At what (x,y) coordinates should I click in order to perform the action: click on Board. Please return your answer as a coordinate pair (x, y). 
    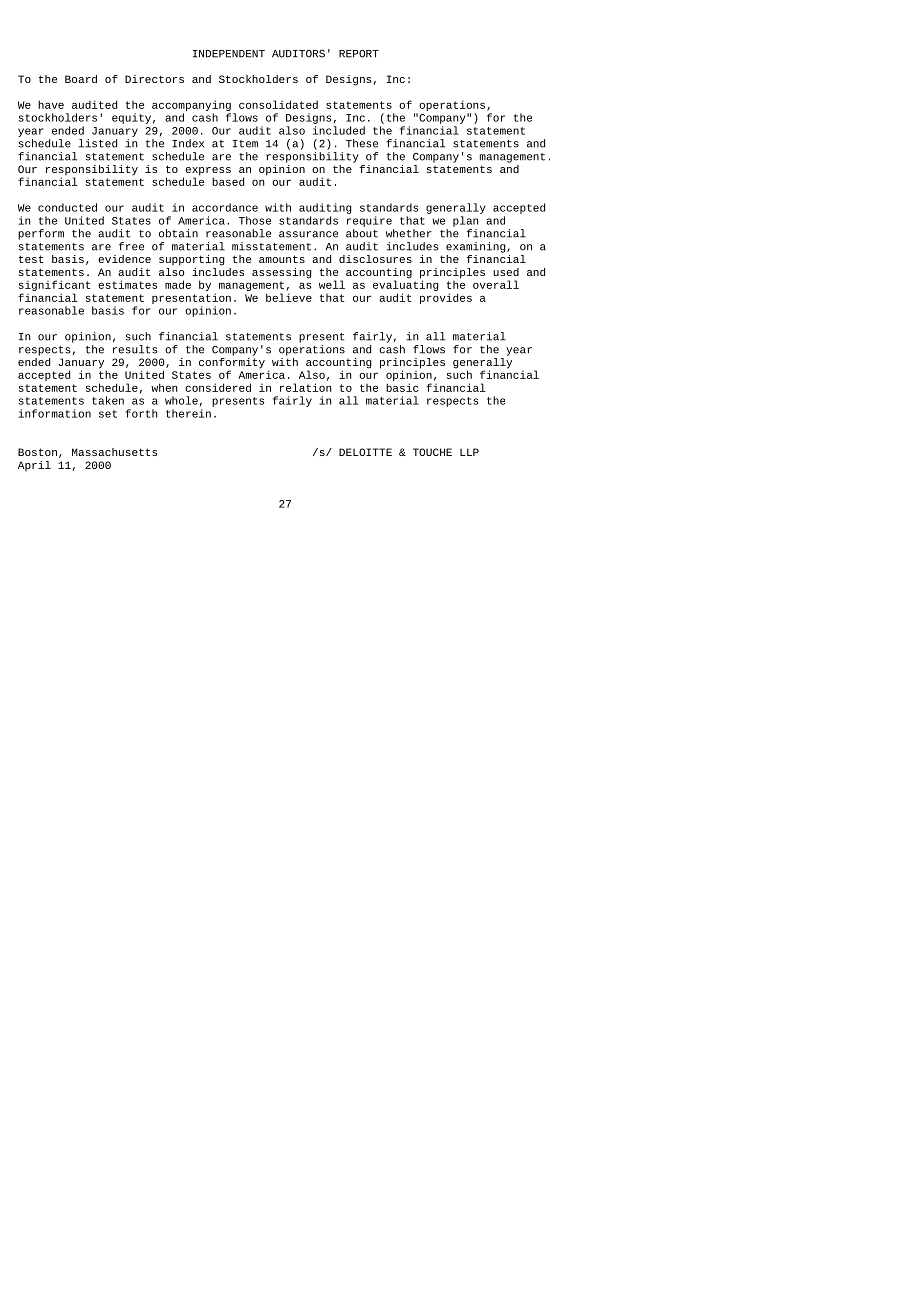
    Looking at the image, I should click on (81, 79).
